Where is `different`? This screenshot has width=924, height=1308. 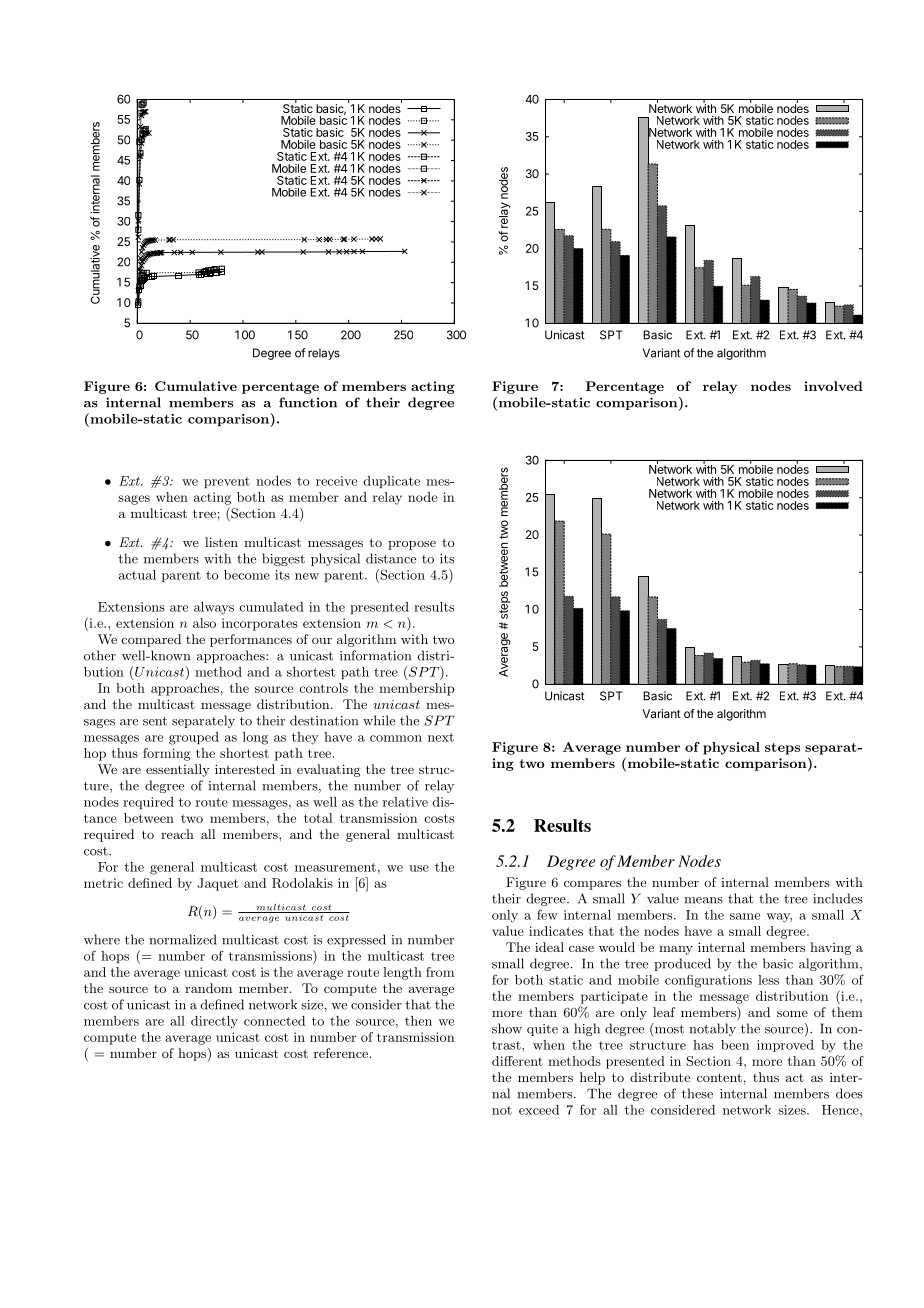
different is located at coordinates (517, 1061).
